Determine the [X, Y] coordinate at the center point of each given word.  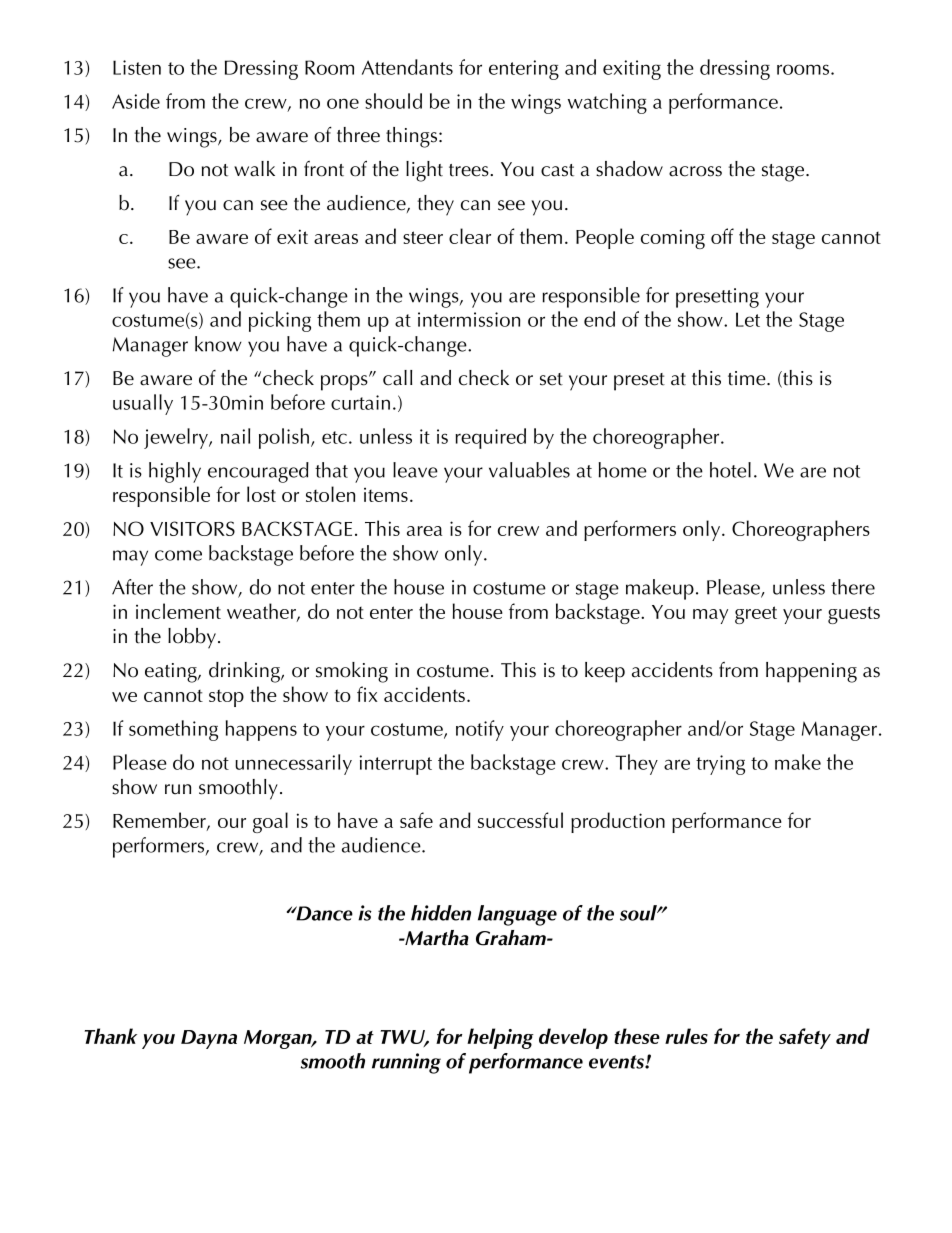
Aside [136, 101]
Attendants [407, 67]
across [695, 171]
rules [686, 1036]
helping [500, 1038]
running [406, 1063]
